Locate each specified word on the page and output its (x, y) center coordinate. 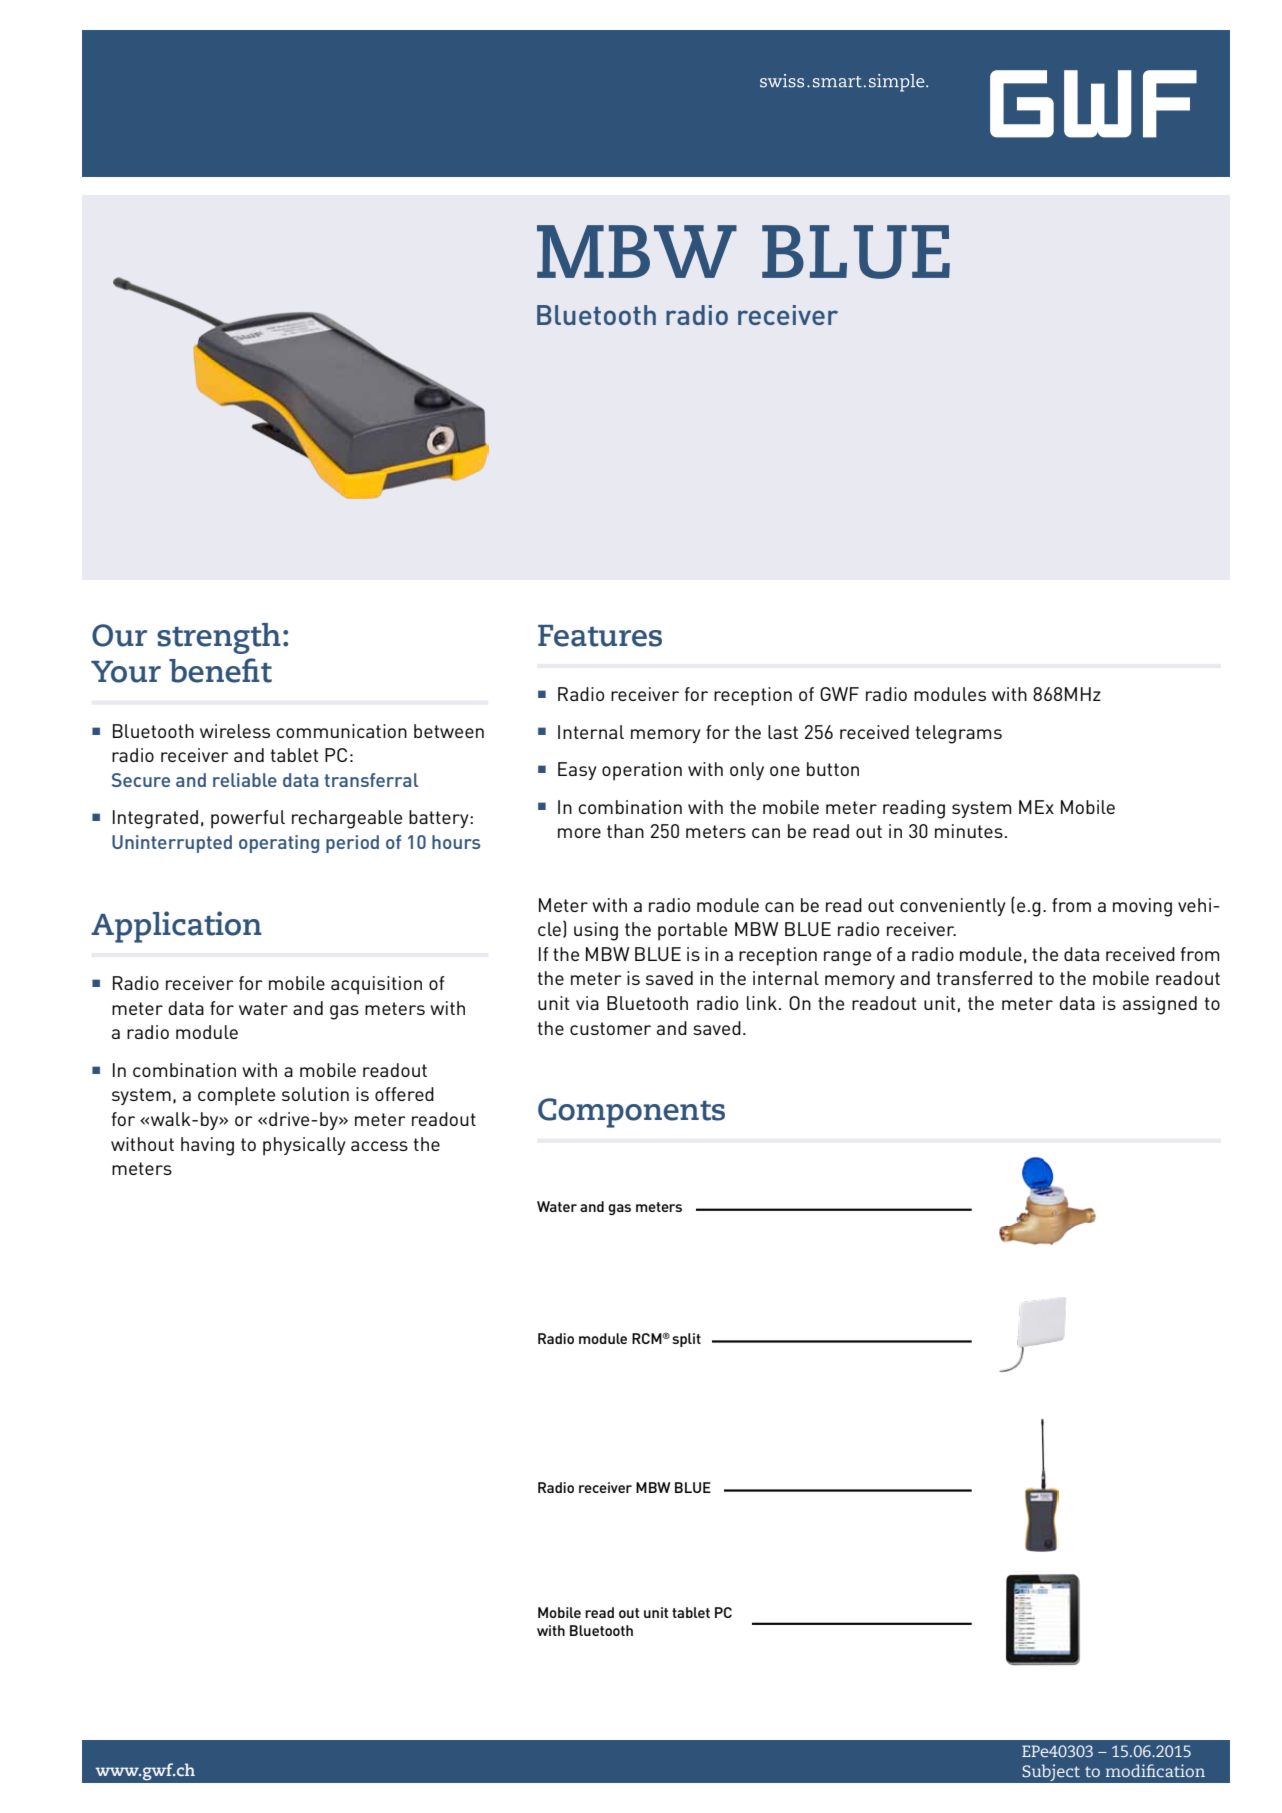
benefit (220, 670)
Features (600, 636)
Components (631, 1113)
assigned (1160, 1005)
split (686, 1340)
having (207, 1146)
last (783, 732)
